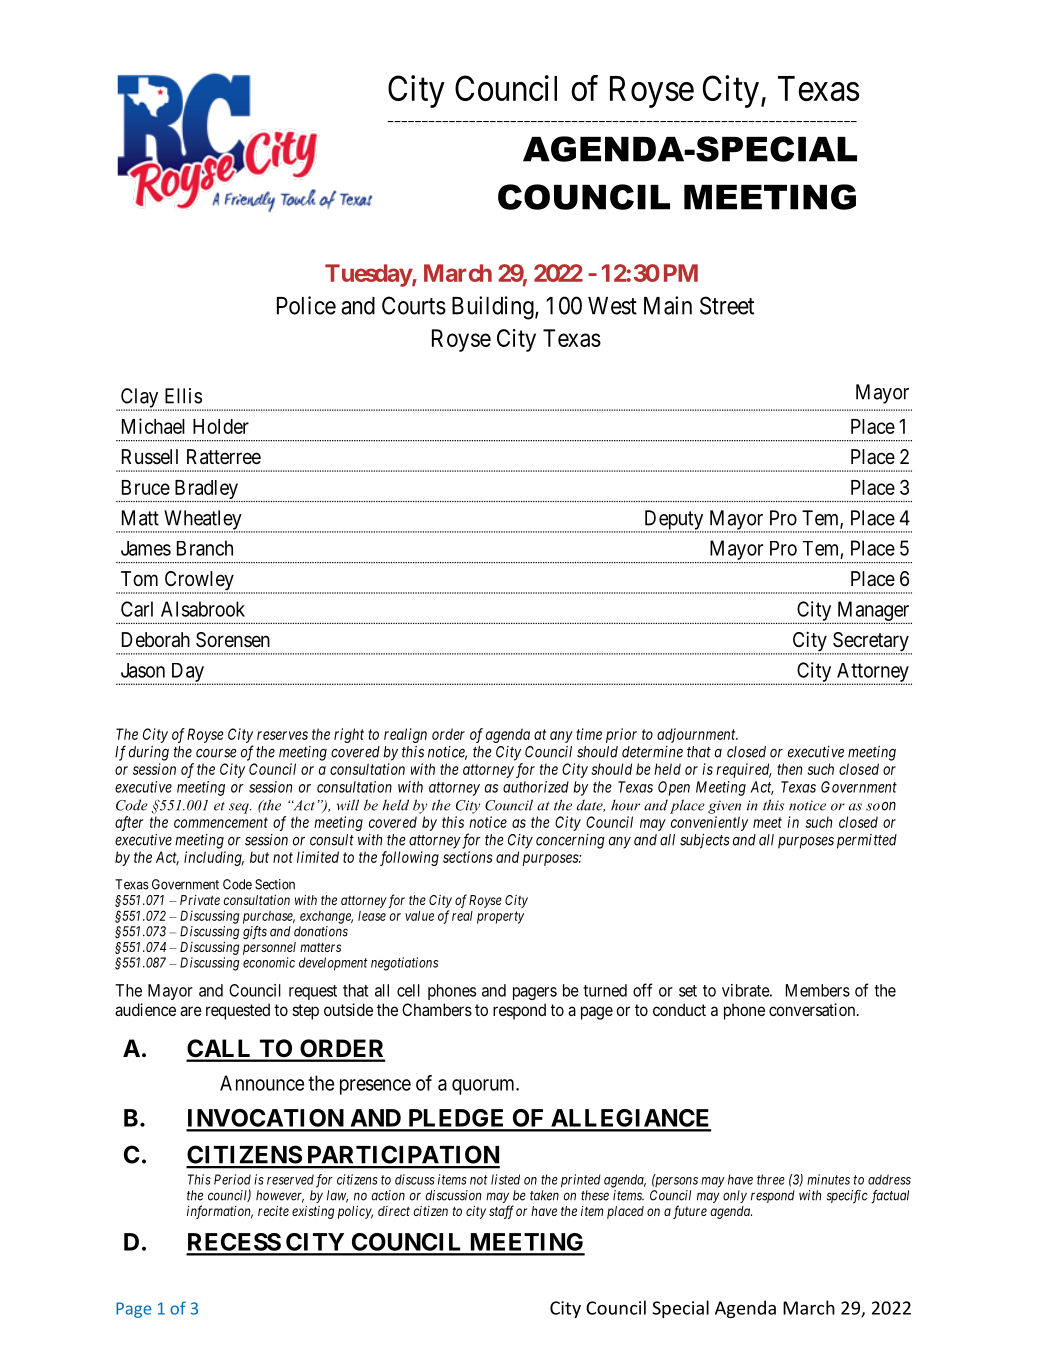 The image size is (1042, 1348). Describe the element at coordinates (789, 769) in the page. I see `then` at that location.
